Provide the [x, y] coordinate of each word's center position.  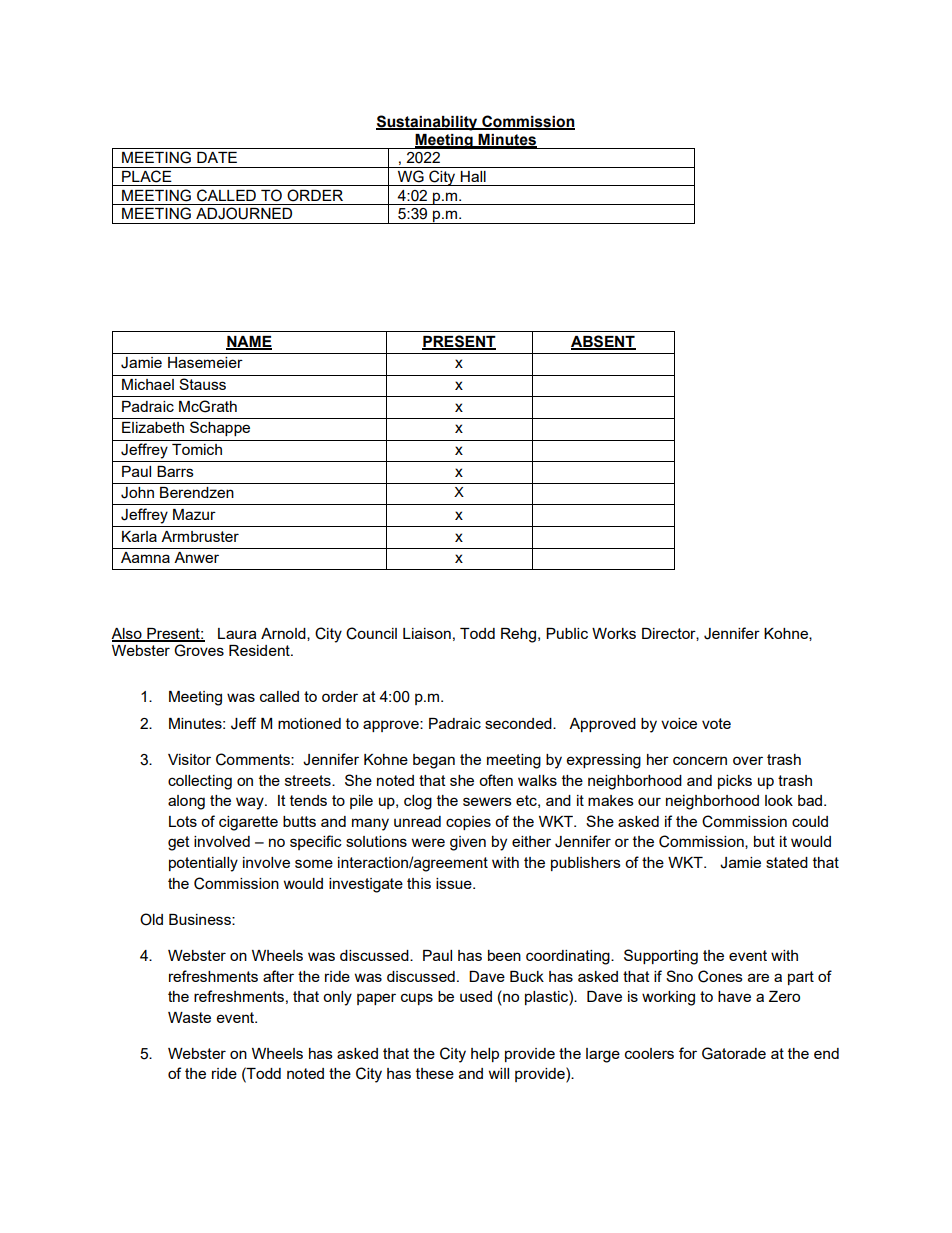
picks [735, 782]
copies [468, 823]
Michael [148, 384]
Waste [189, 1017]
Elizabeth [153, 427]
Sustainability [428, 123]
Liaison [427, 633]
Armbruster [200, 536]
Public [567, 633]
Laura [237, 633]
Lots [183, 821]
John [137, 493]
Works [614, 633]
